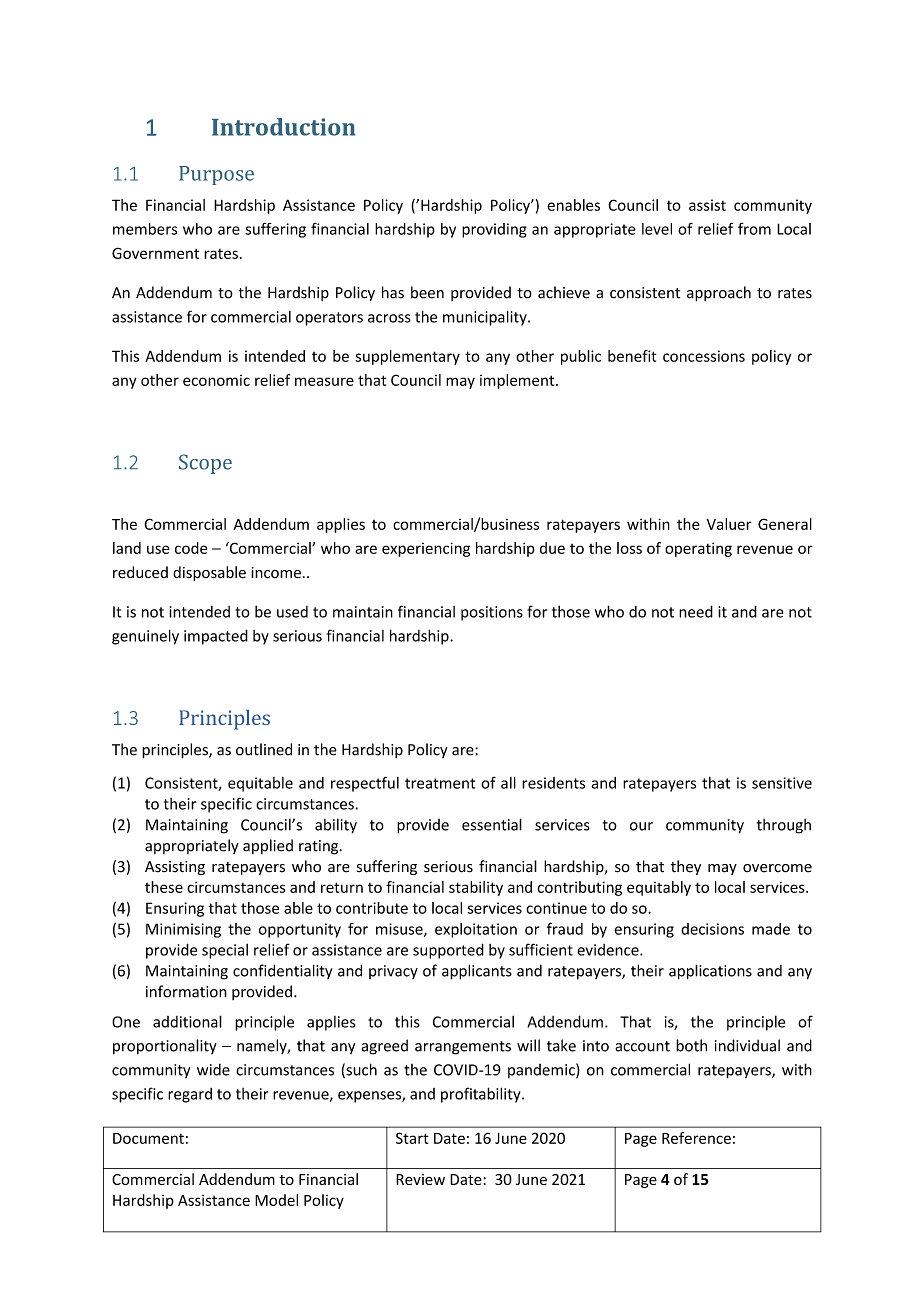  Describe the element at coordinates (696, 611) in the image. I see `need` at that location.
